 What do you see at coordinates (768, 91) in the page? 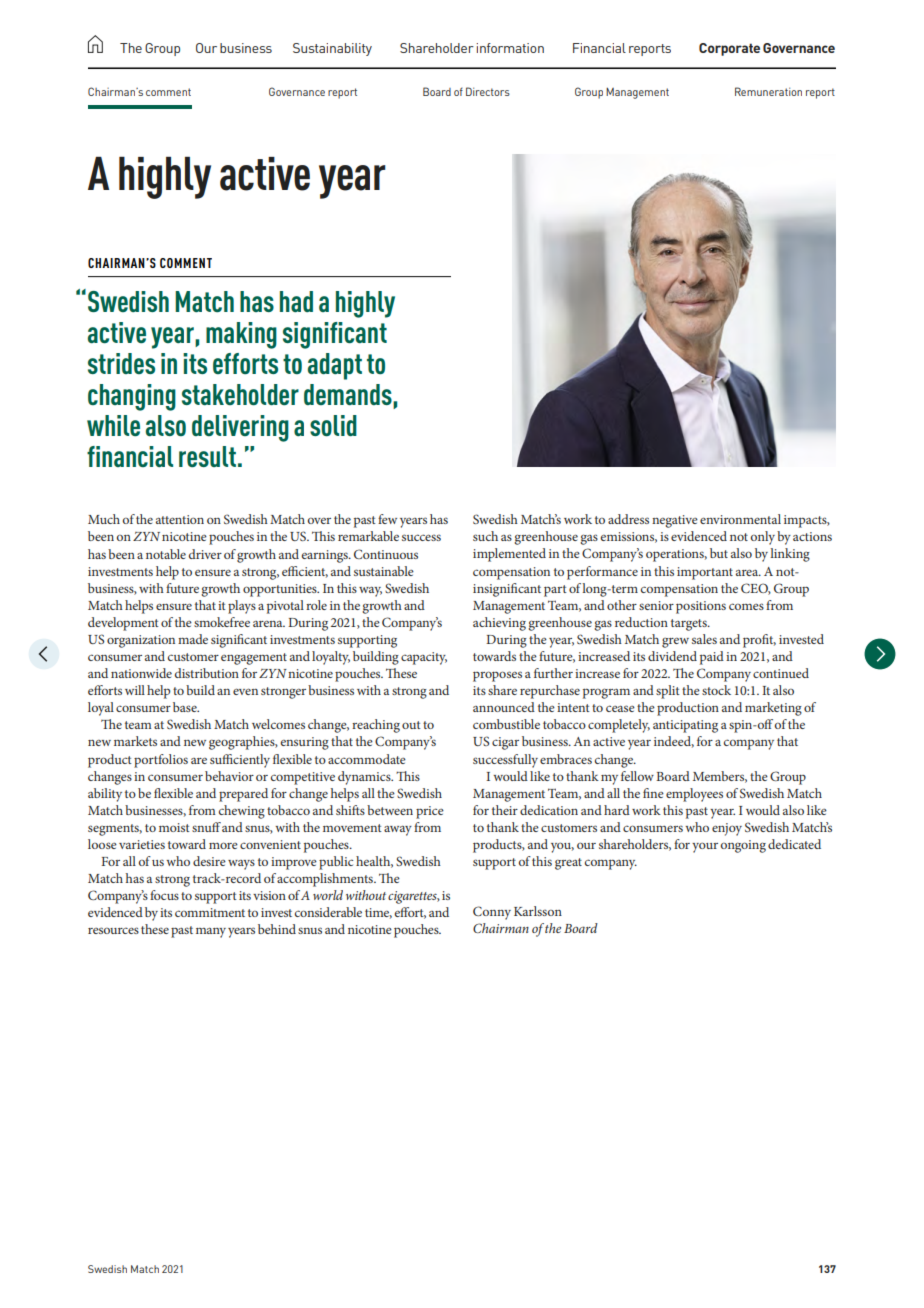
I see `Remuneration` at bounding box center [768, 91].
